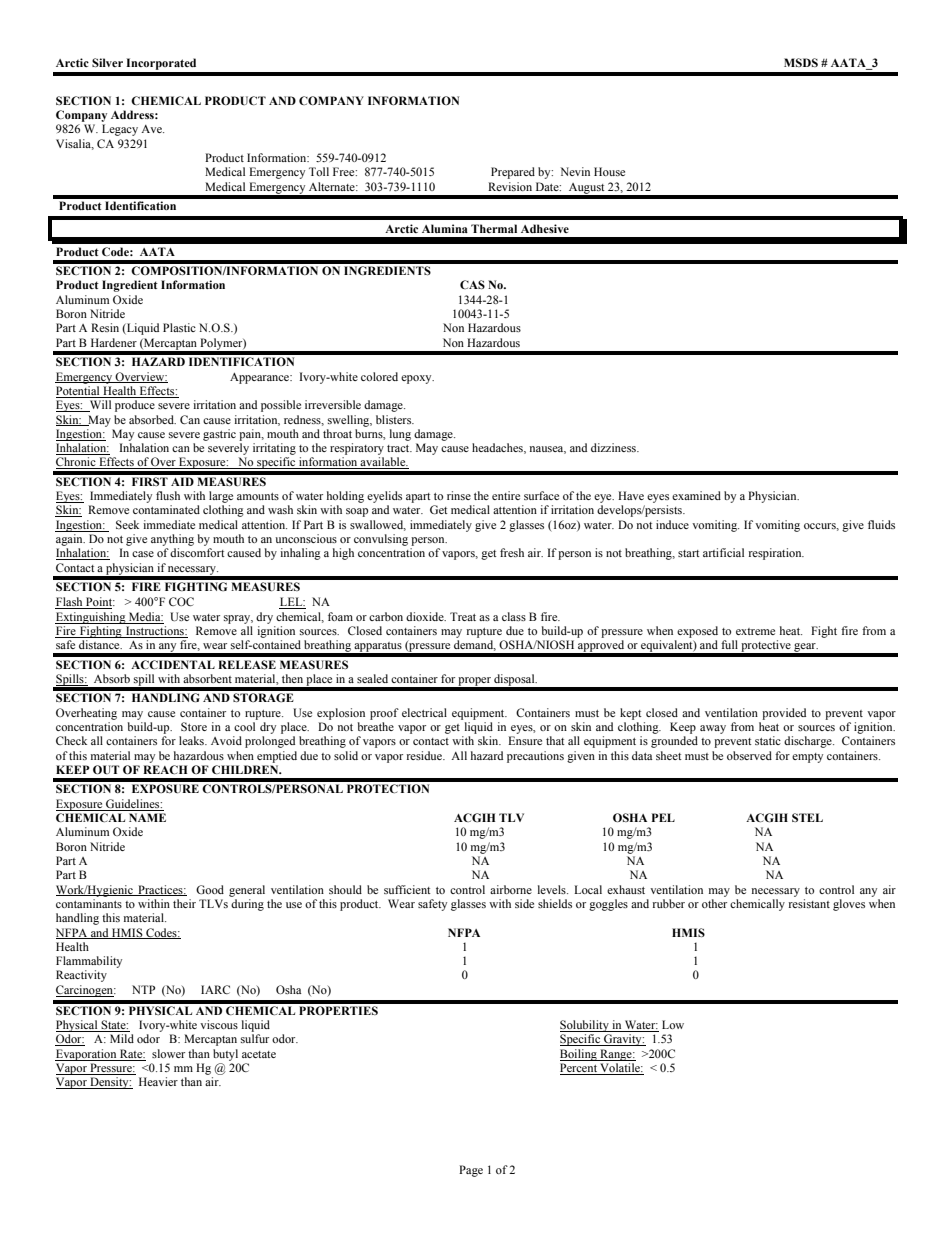  I want to click on contaminated, so click(166, 509).
